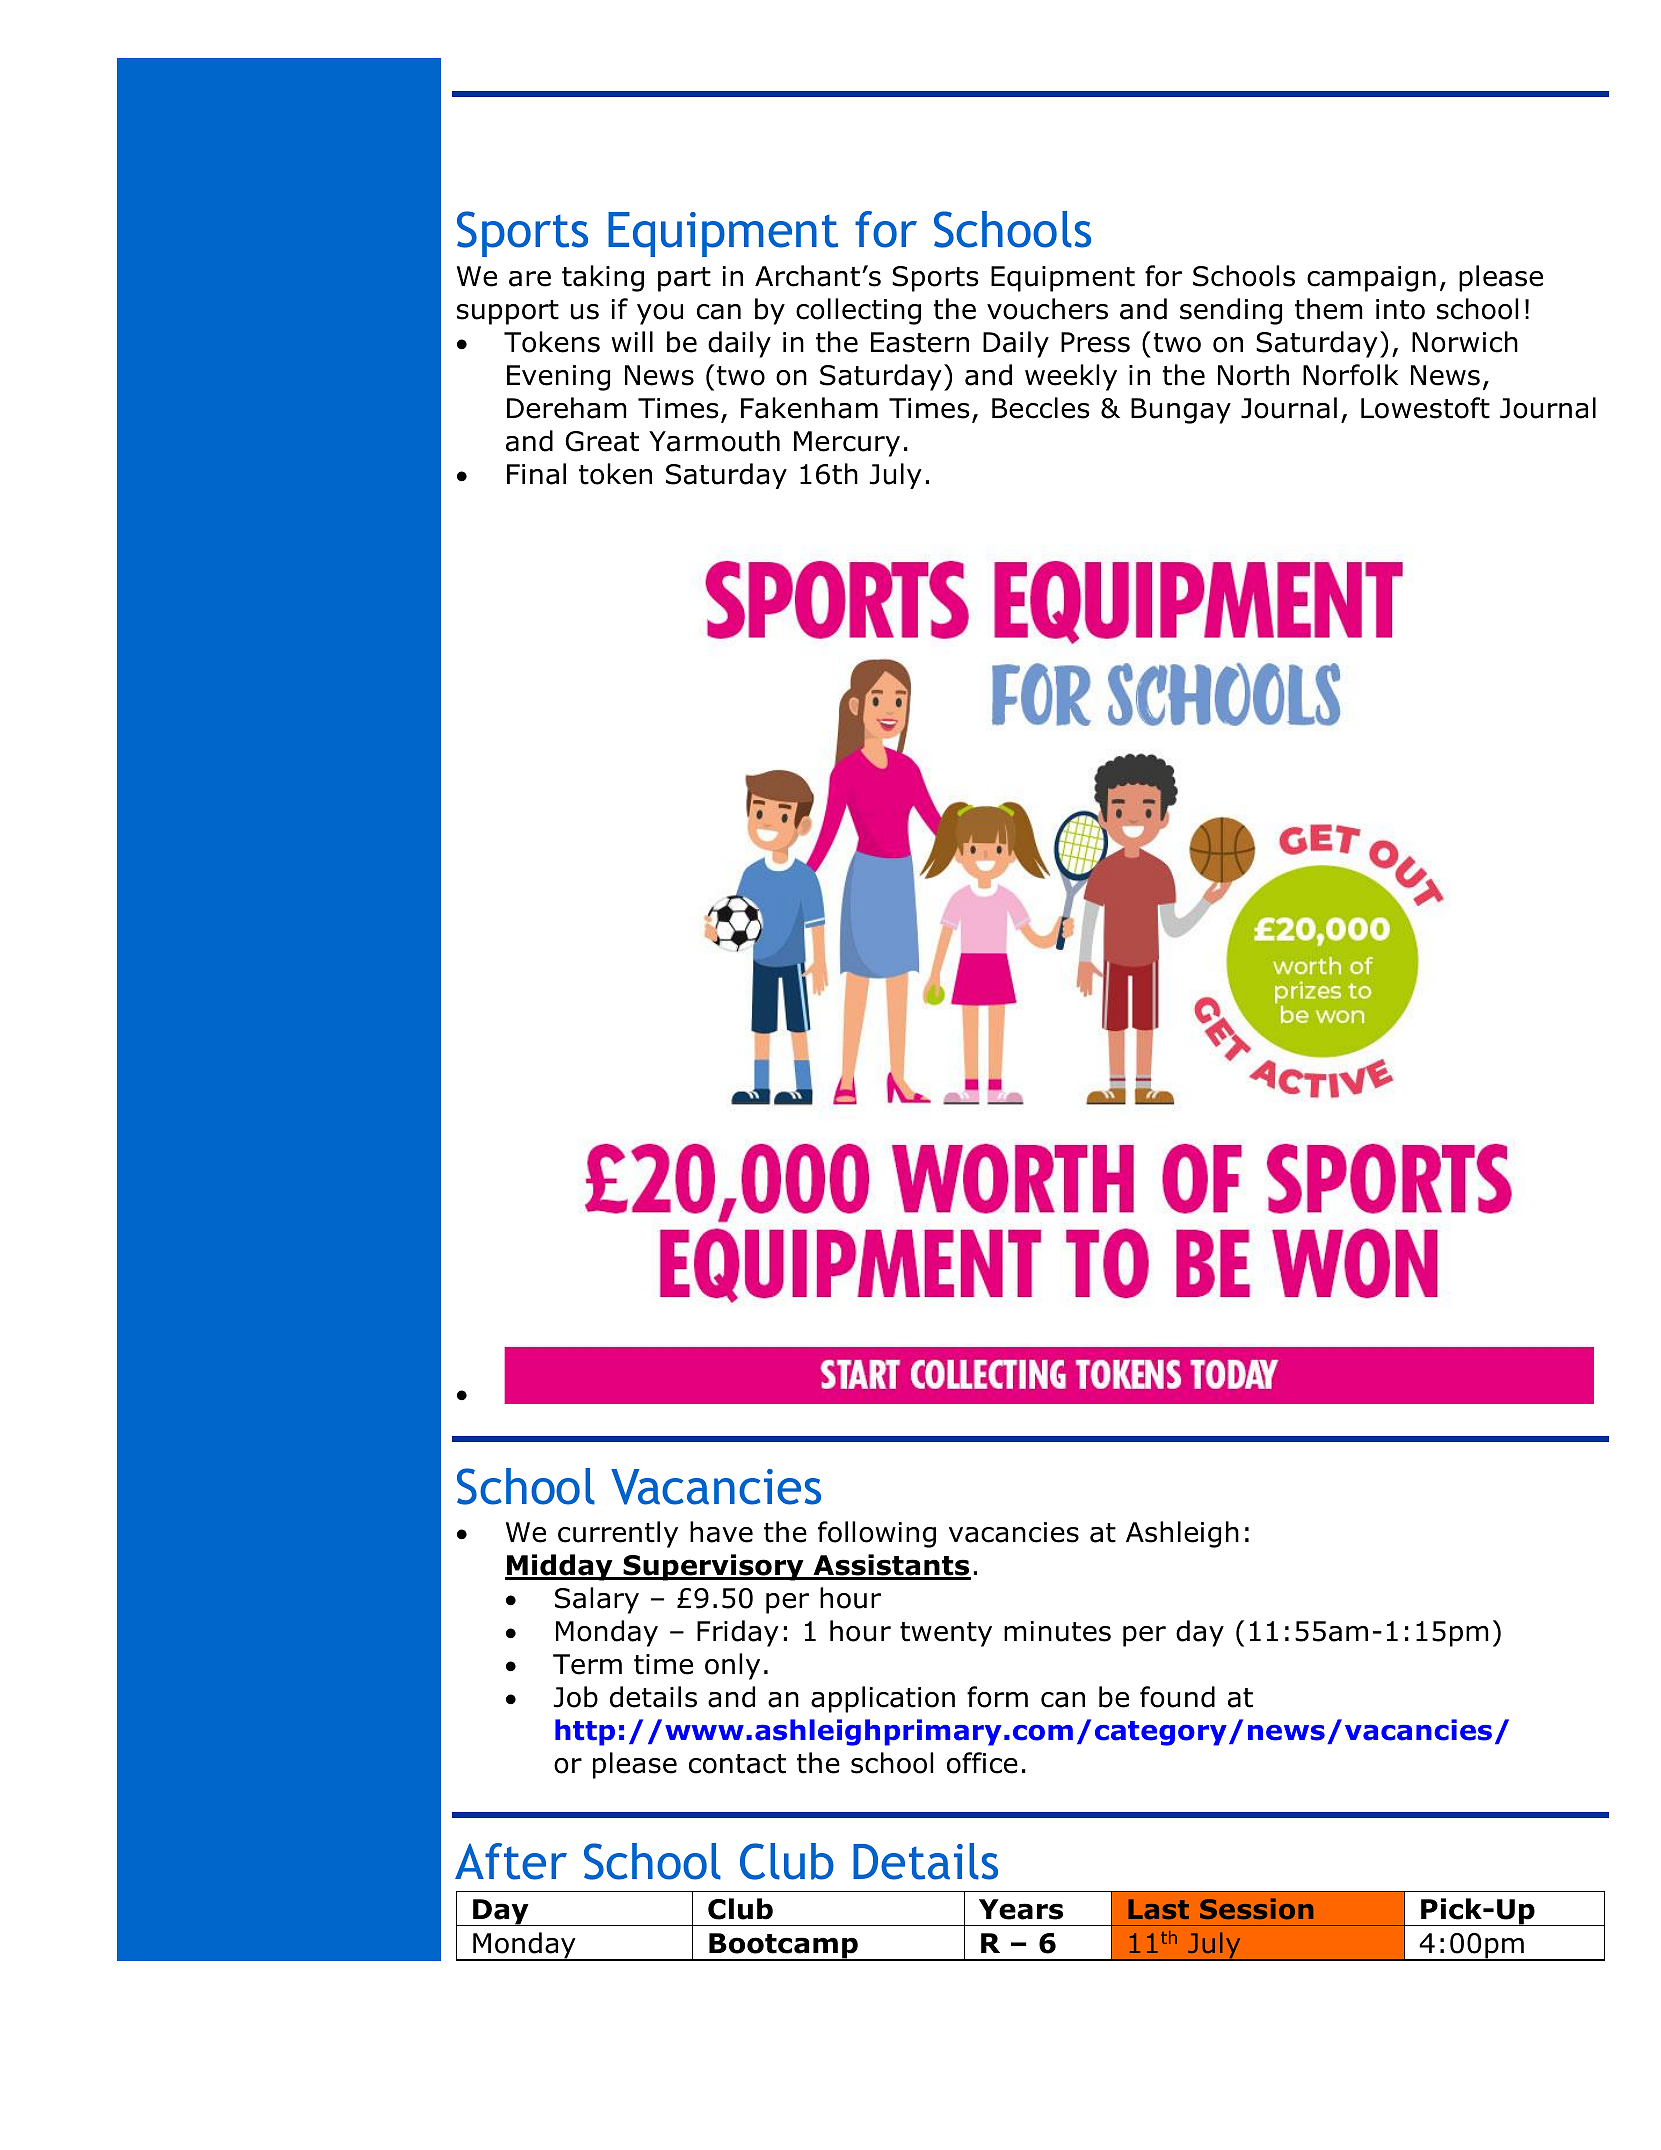  I want to click on Norfolk, so click(1350, 375).
